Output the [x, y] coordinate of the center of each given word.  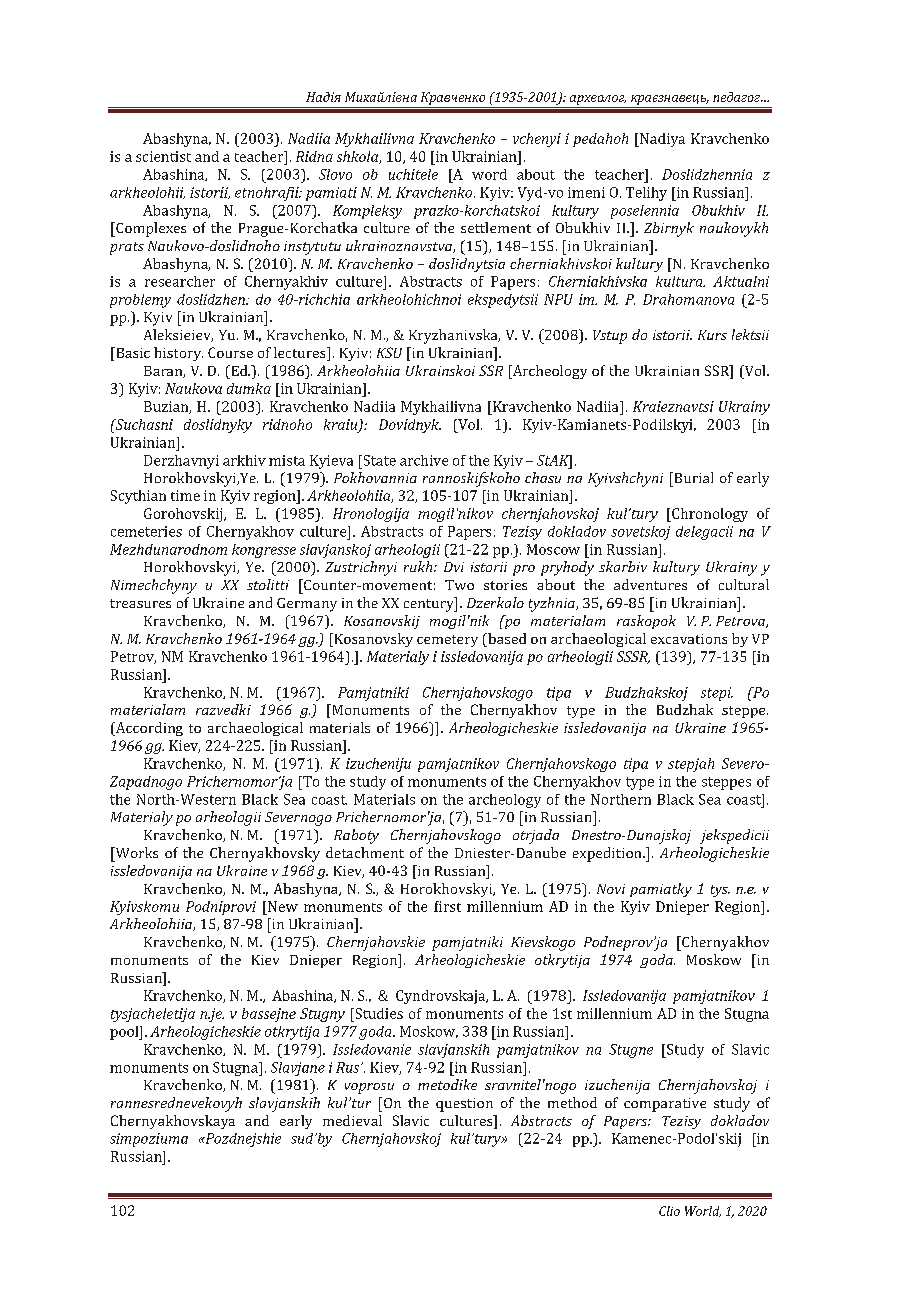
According [148, 729]
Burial [692, 477]
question [464, 1105]
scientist [163, 156]
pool [125, 1033]
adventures [650, 584]
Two [459, 585]
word [489, 174]
